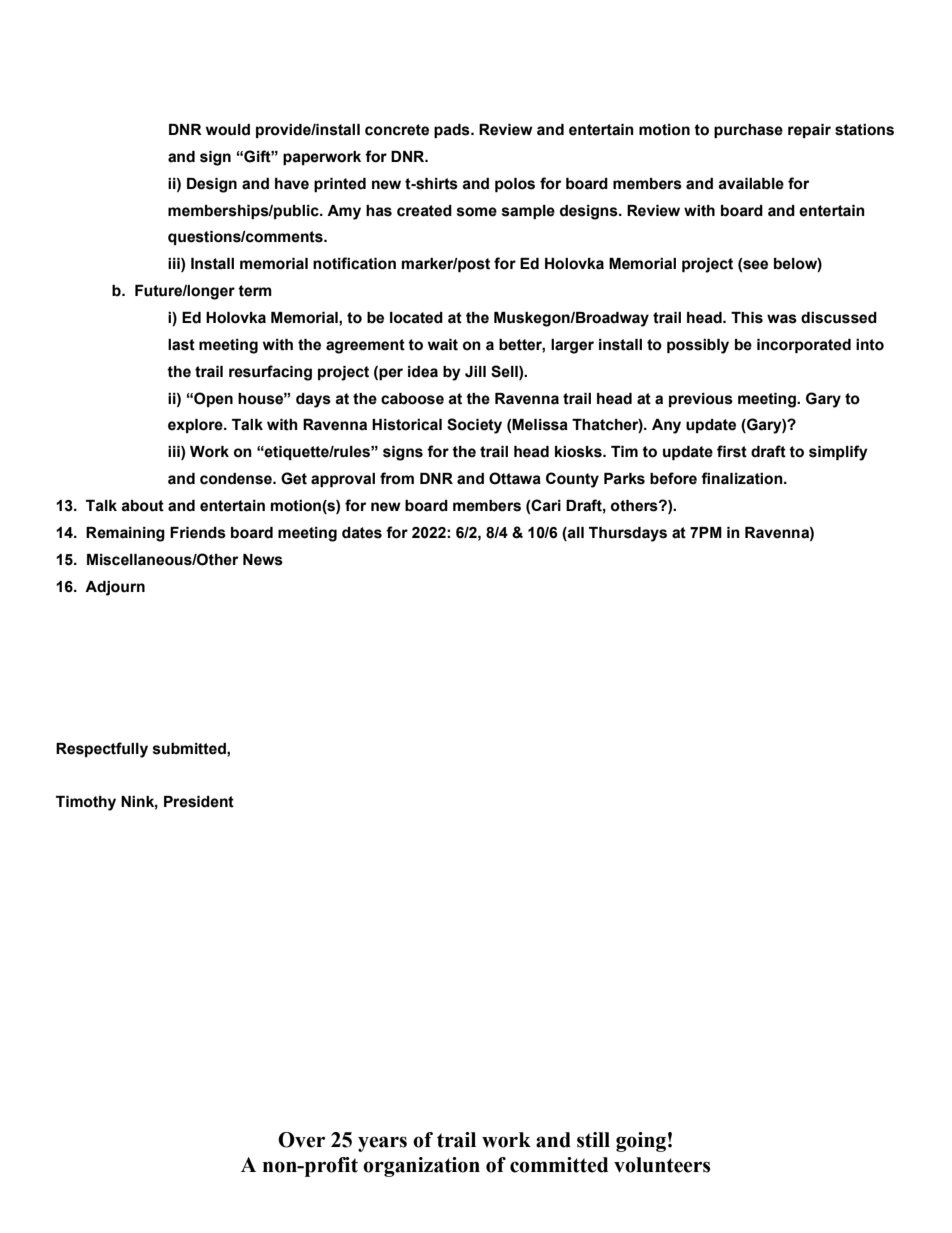  What do you see at coordinates (301, 1140) in the screenshot?
I see `Over` at bounding box center [301, 1140].
